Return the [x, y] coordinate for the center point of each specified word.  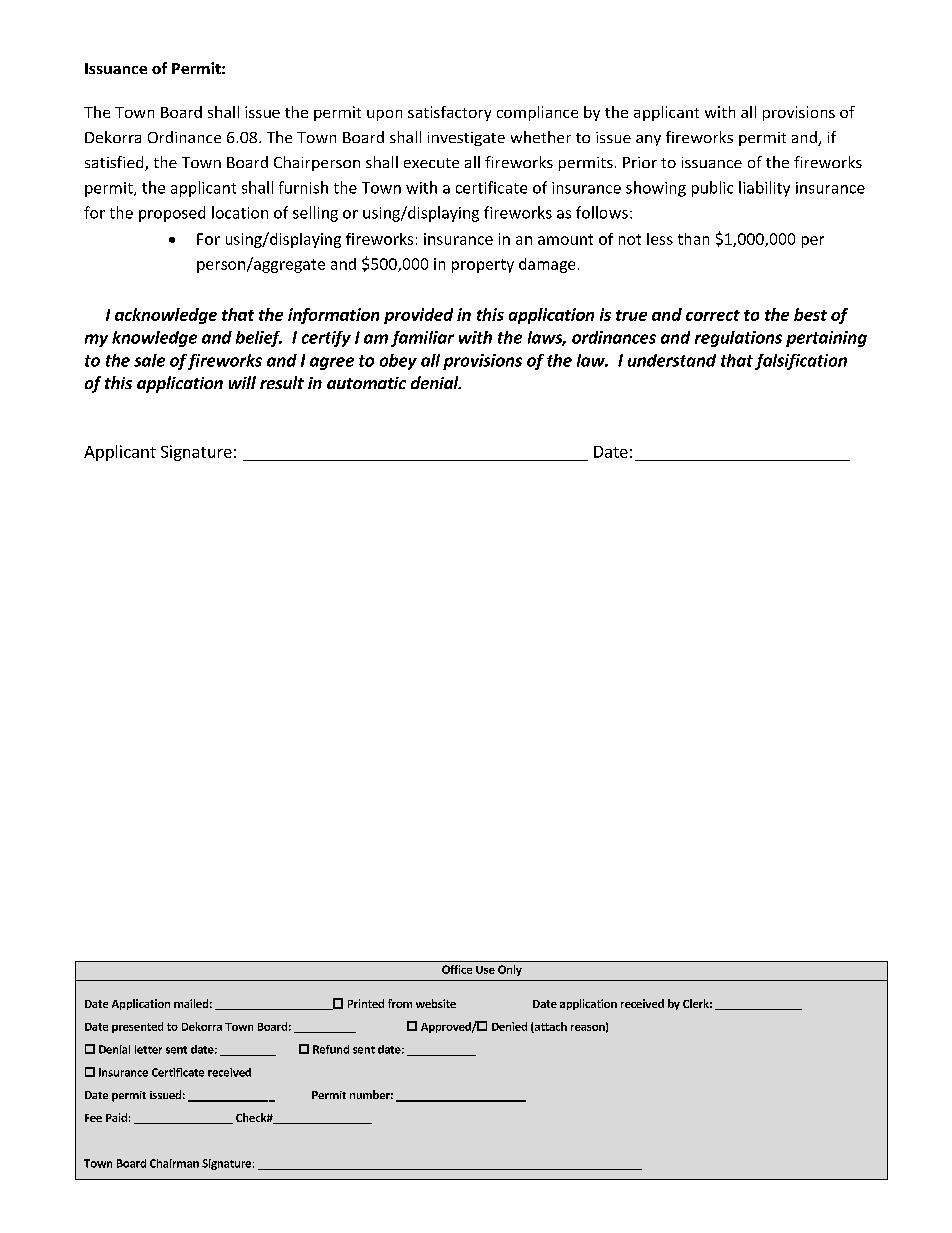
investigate [466, 139]
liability [764, 189]
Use [485, 970]
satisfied [115, 163]
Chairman [174, 1163]
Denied [509, 1026]
